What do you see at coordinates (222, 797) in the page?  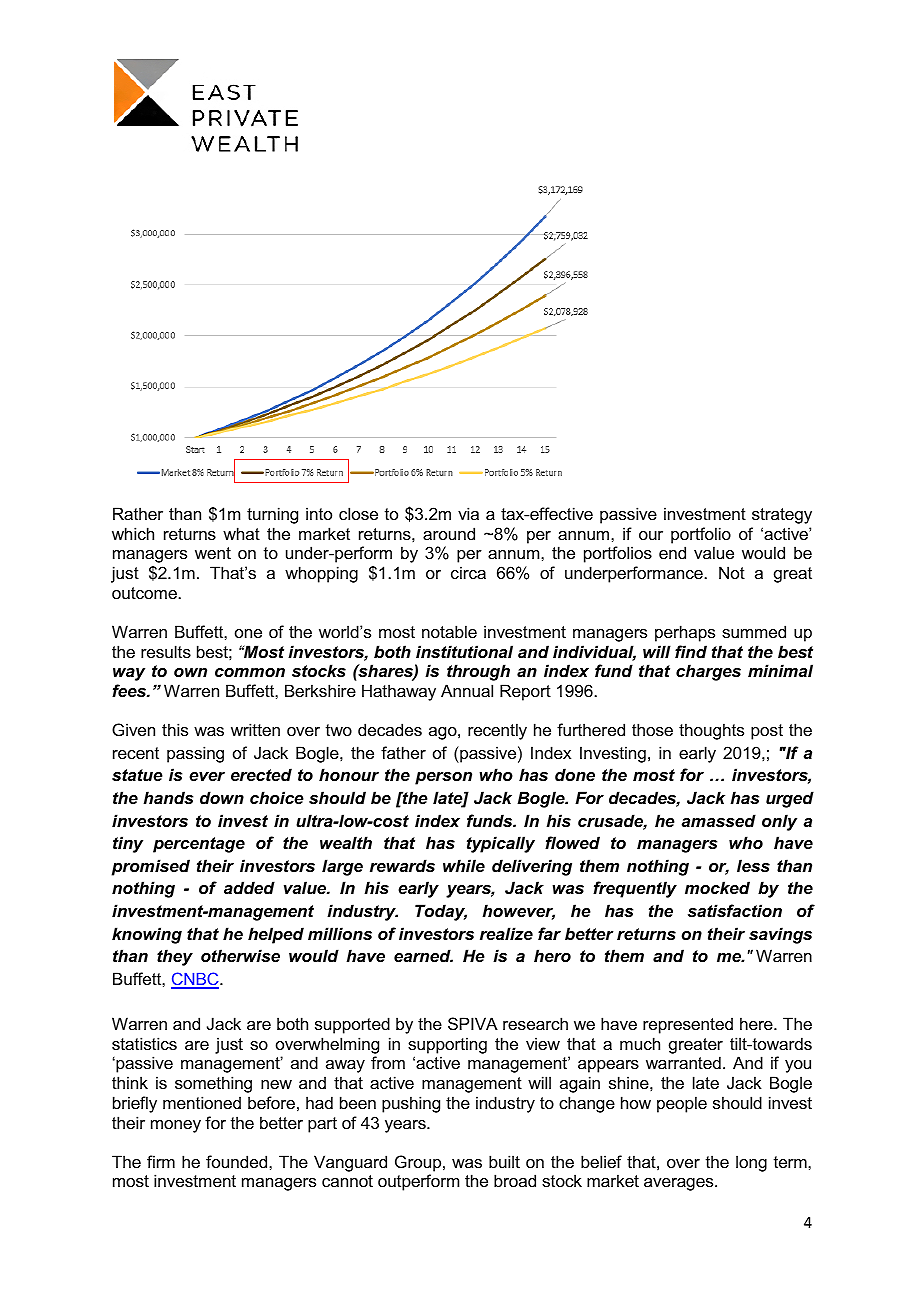 I see `down` at bounding box center [222, 797].
